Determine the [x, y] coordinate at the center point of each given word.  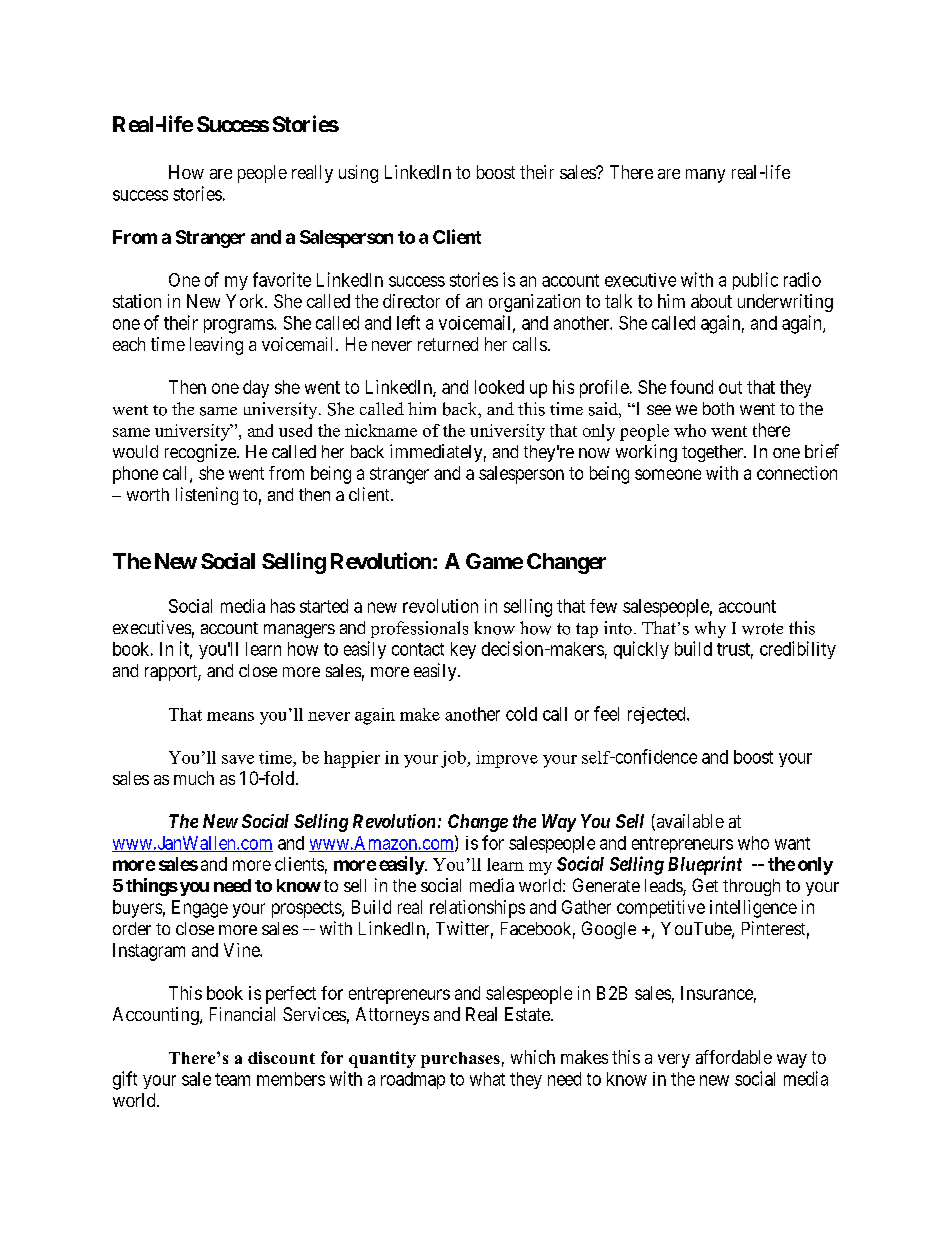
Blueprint [705, 865]
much [194, 778]
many [705, 176]
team [232, 1079]
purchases [460, 1060]
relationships [477, 909]
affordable [734, 1057]
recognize [201, 453]
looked [499, 387]
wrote [762, 629]
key [463, 650]
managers [299, 631]
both [718, 408]
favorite [282, 279]
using [358, 174]
